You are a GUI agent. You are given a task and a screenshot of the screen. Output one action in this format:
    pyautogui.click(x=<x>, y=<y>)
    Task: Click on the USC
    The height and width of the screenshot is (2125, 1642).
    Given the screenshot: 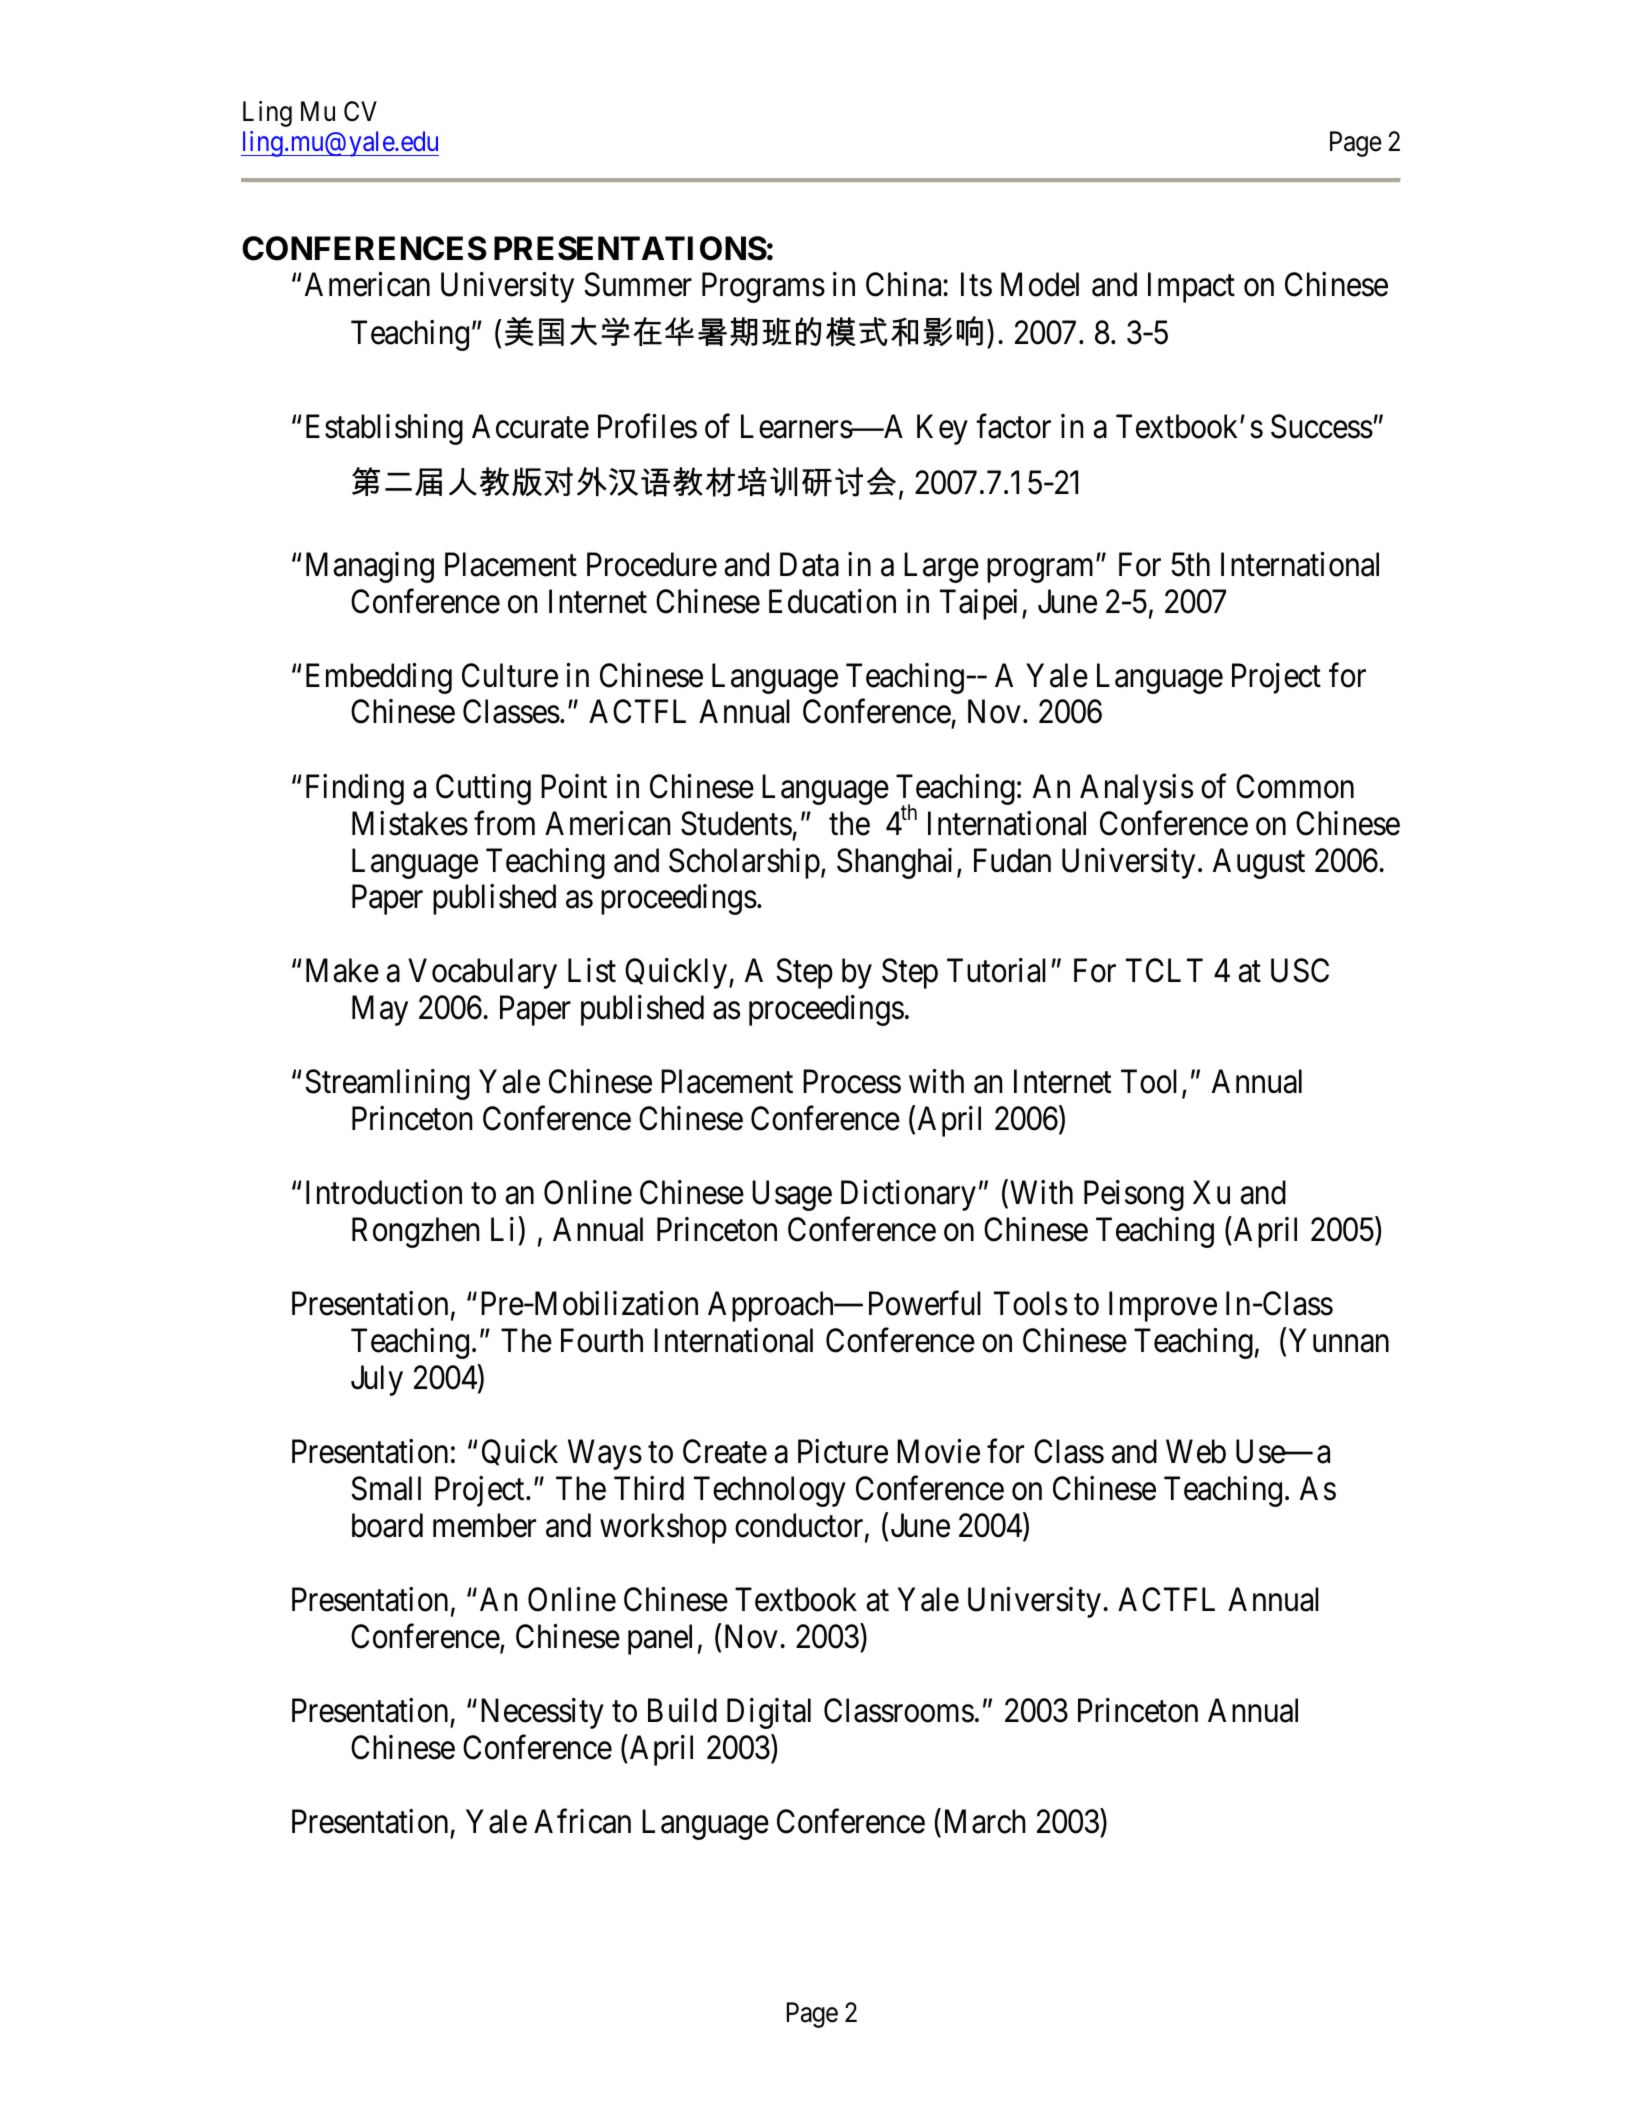 What is the action you would take?
    pyautogui.click(x=1300, y=971)
